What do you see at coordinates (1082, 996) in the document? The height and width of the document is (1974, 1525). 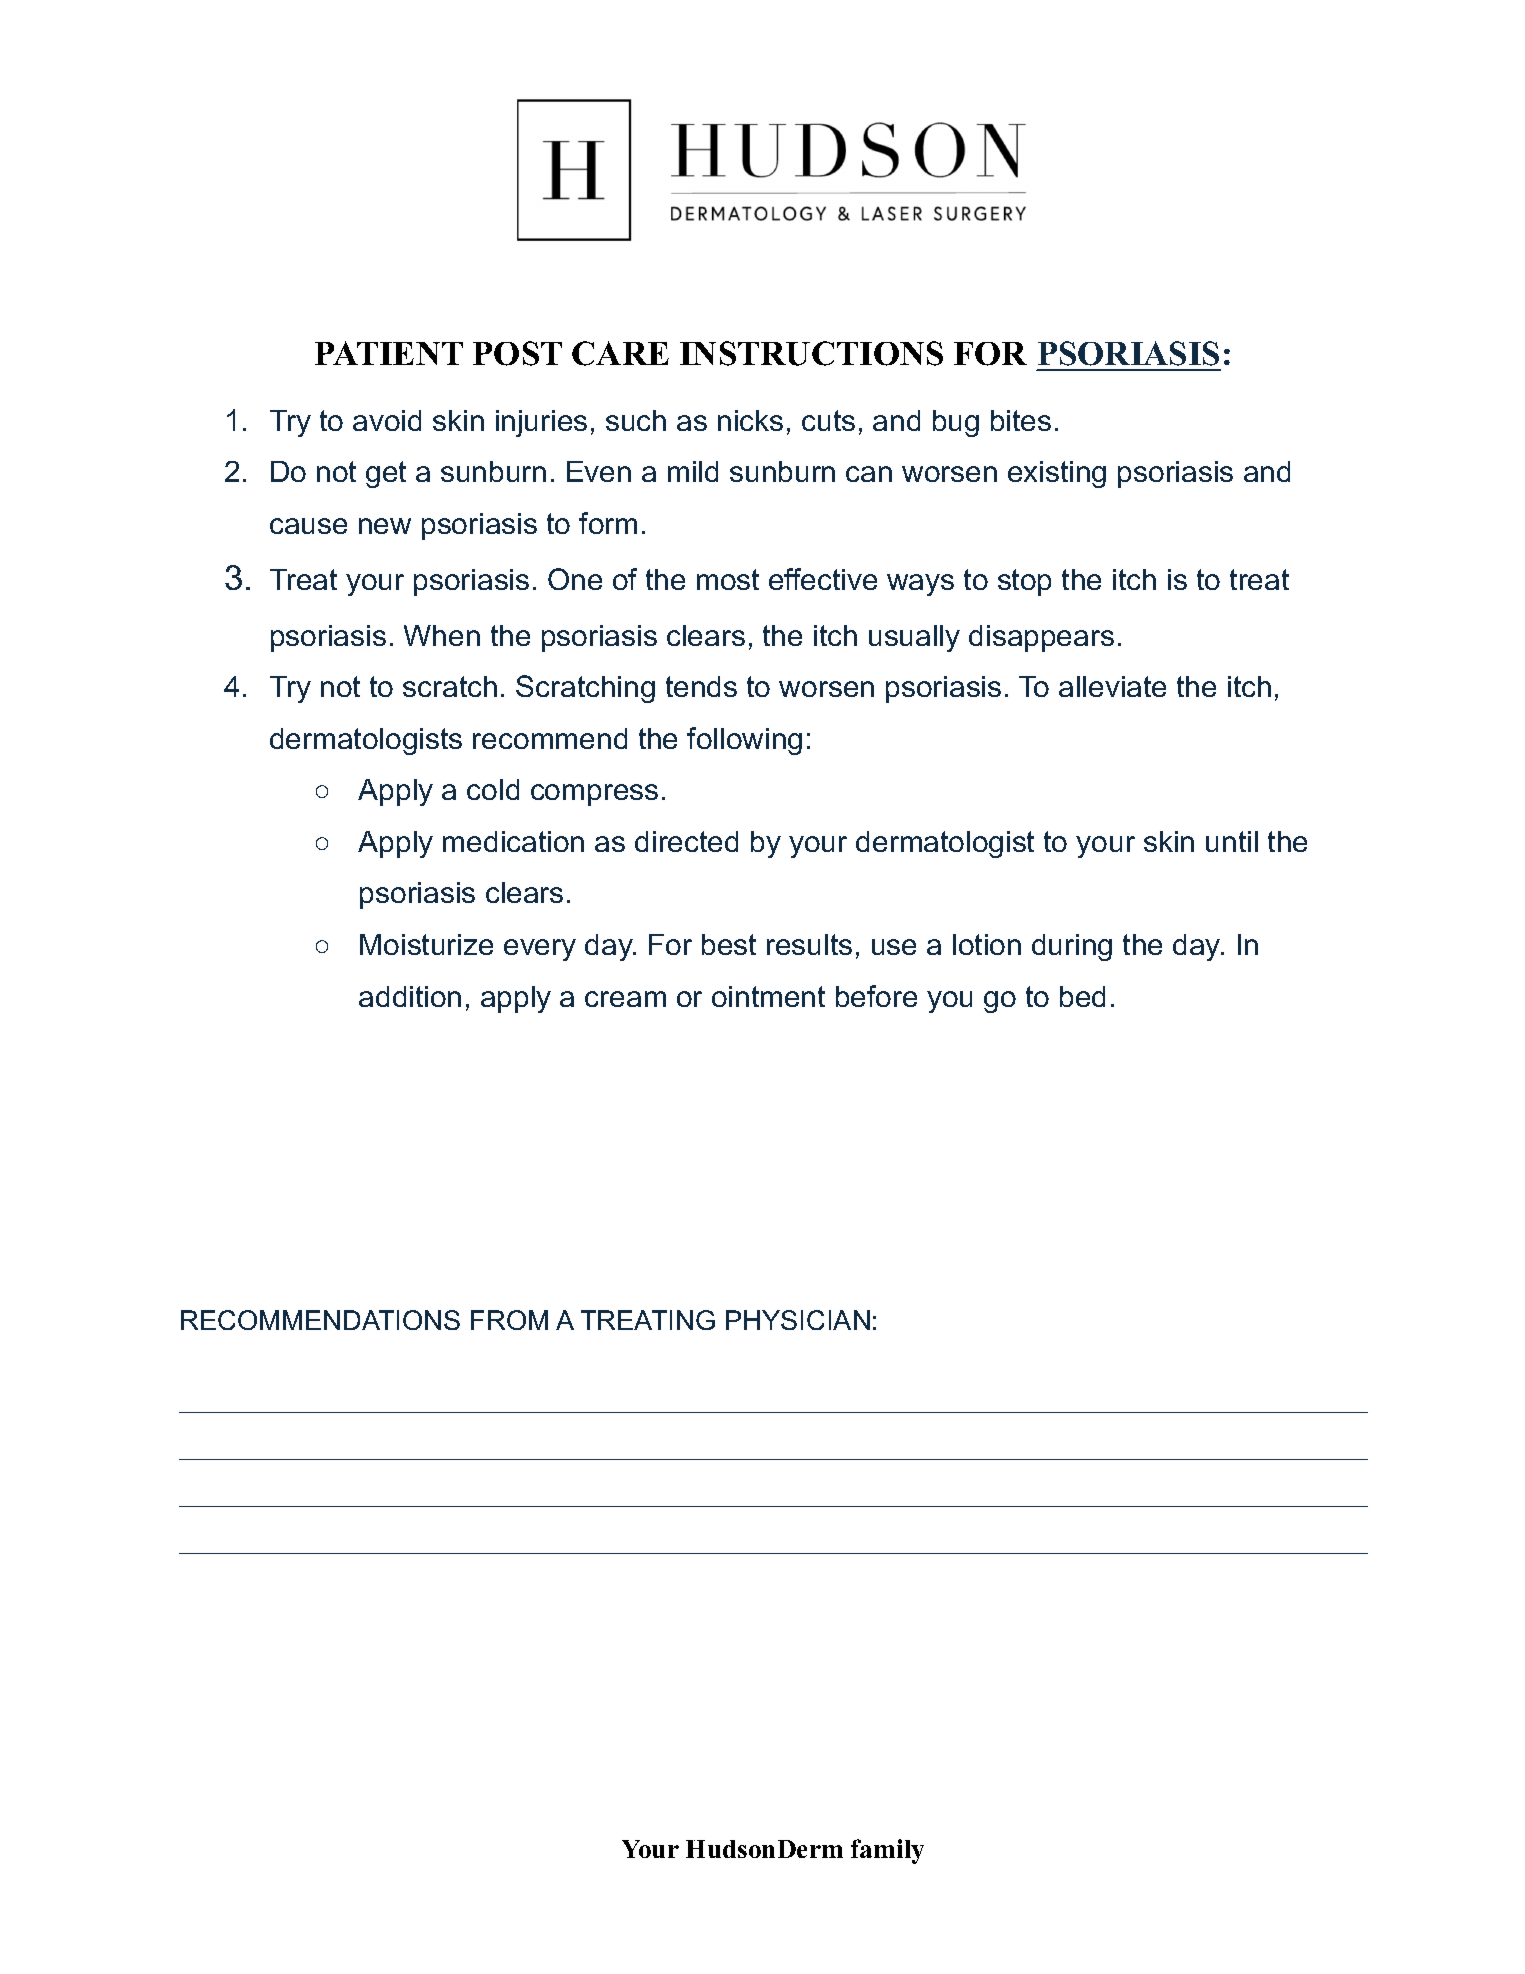 I see `bed` at bounding box center [1082, 996].
